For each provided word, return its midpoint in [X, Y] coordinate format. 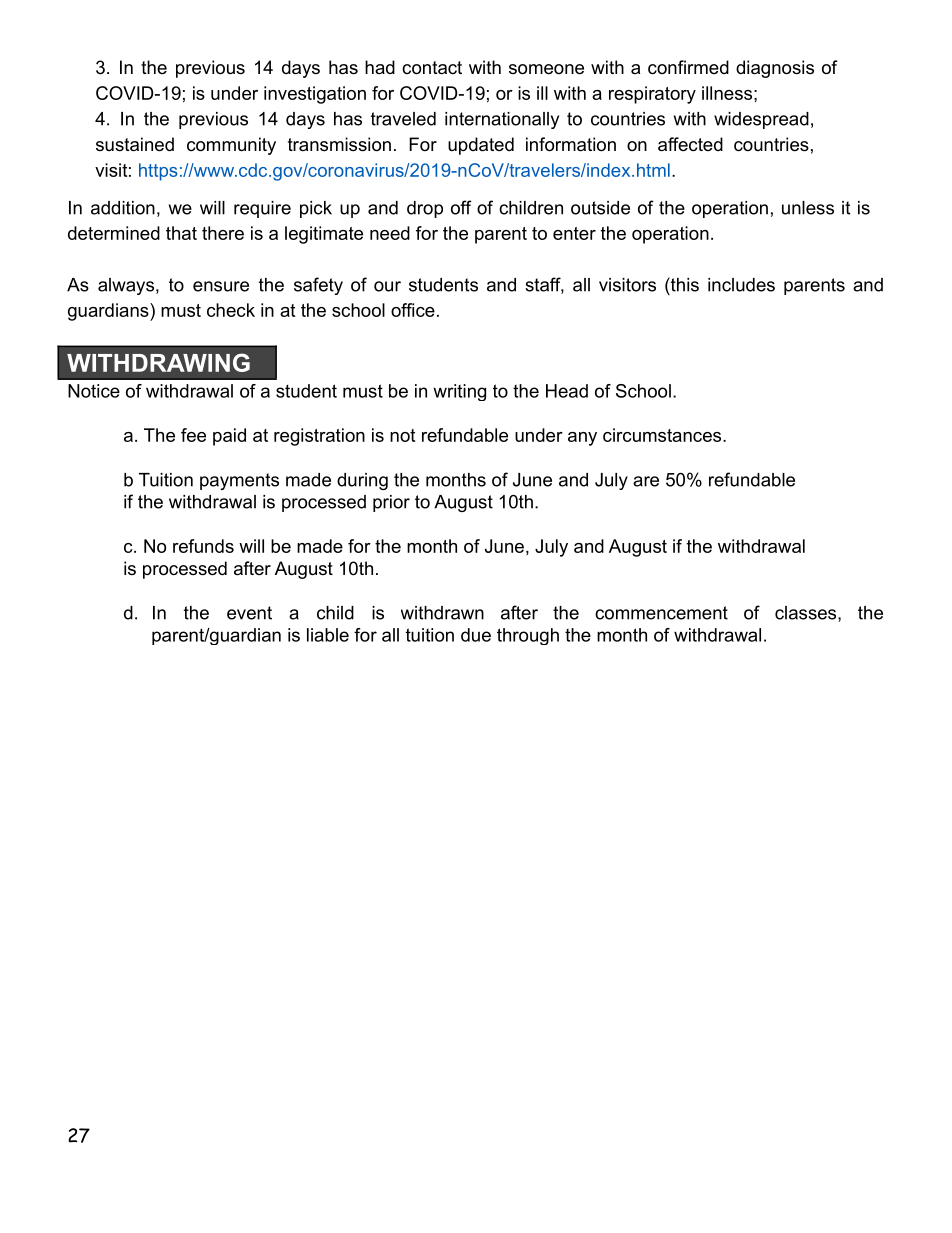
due [476, 635]
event [249, 613]
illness [727, 93]
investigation [315, 95]
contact [432, 68]
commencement [661, 613]
